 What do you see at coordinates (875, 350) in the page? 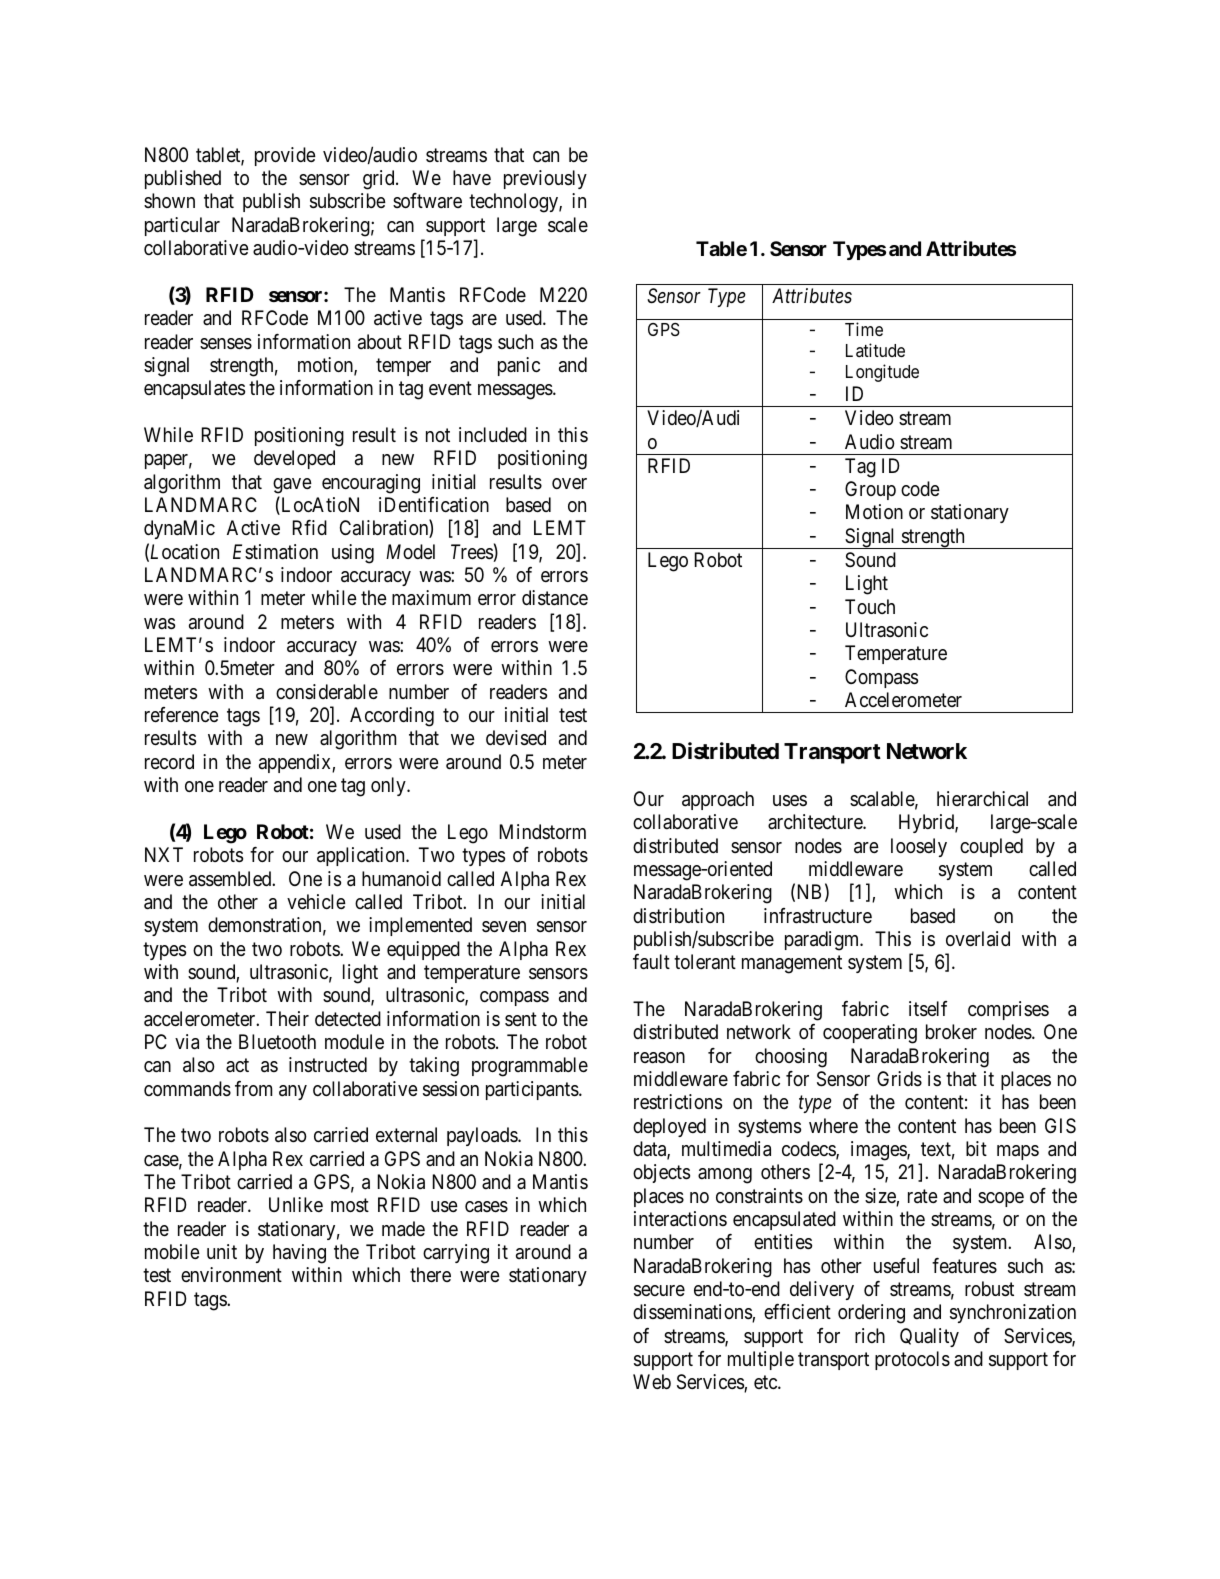
I see `Latitude` at bounding box center [875, 350].
